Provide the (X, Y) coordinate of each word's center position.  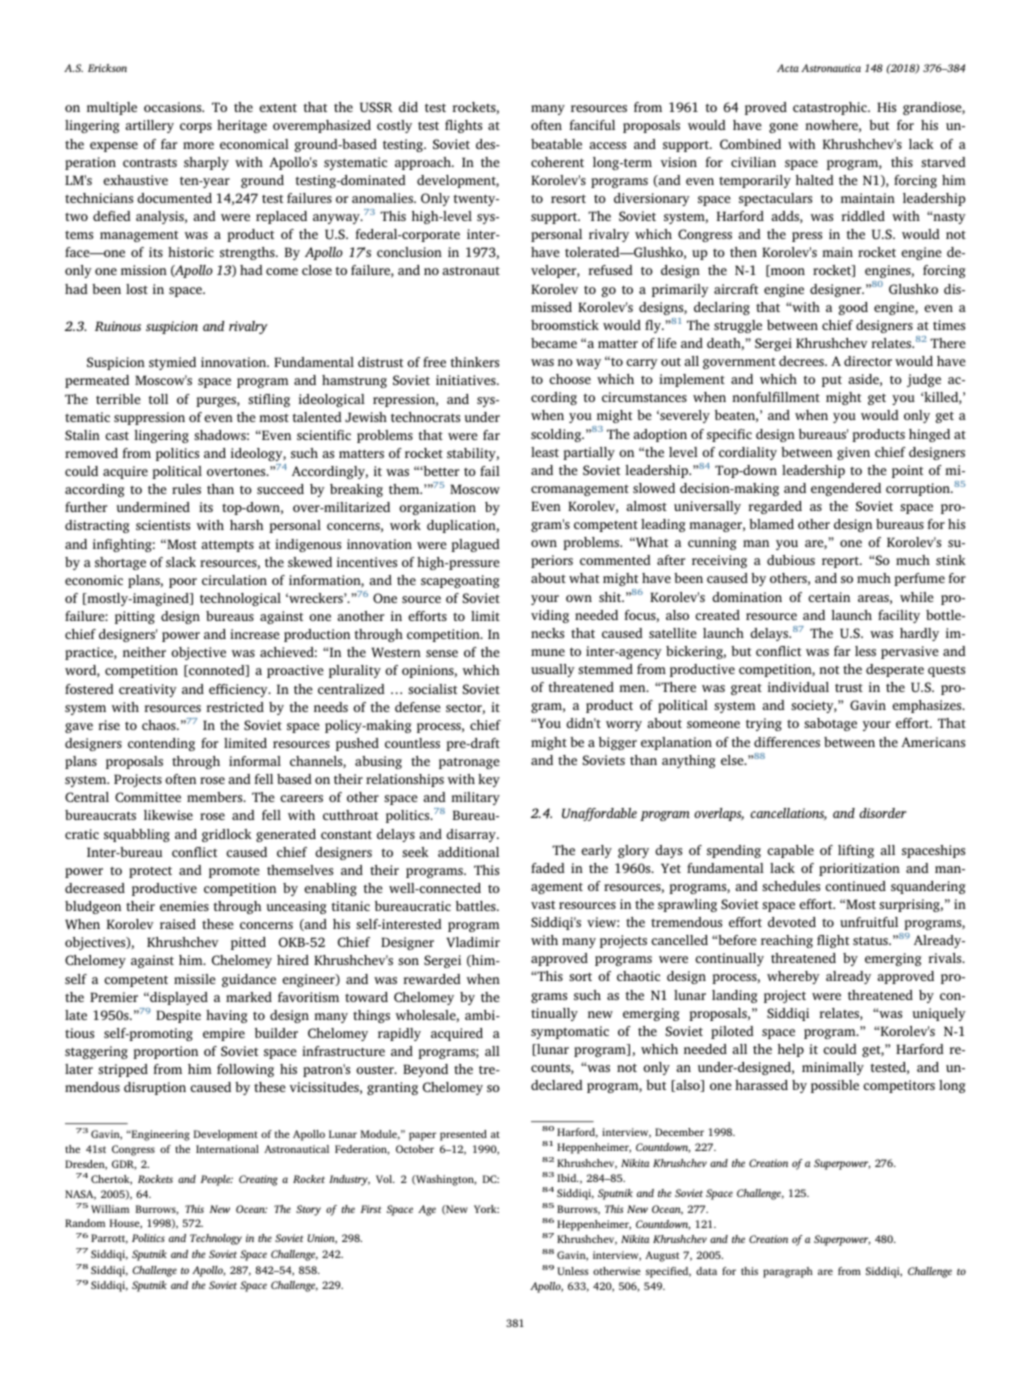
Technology (216, 1239)
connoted (217, 671)
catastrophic (831, 108)
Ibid (568, 1178)
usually (553, 670)
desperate (895, 670)
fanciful (592, 125)
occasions (174, 107)
